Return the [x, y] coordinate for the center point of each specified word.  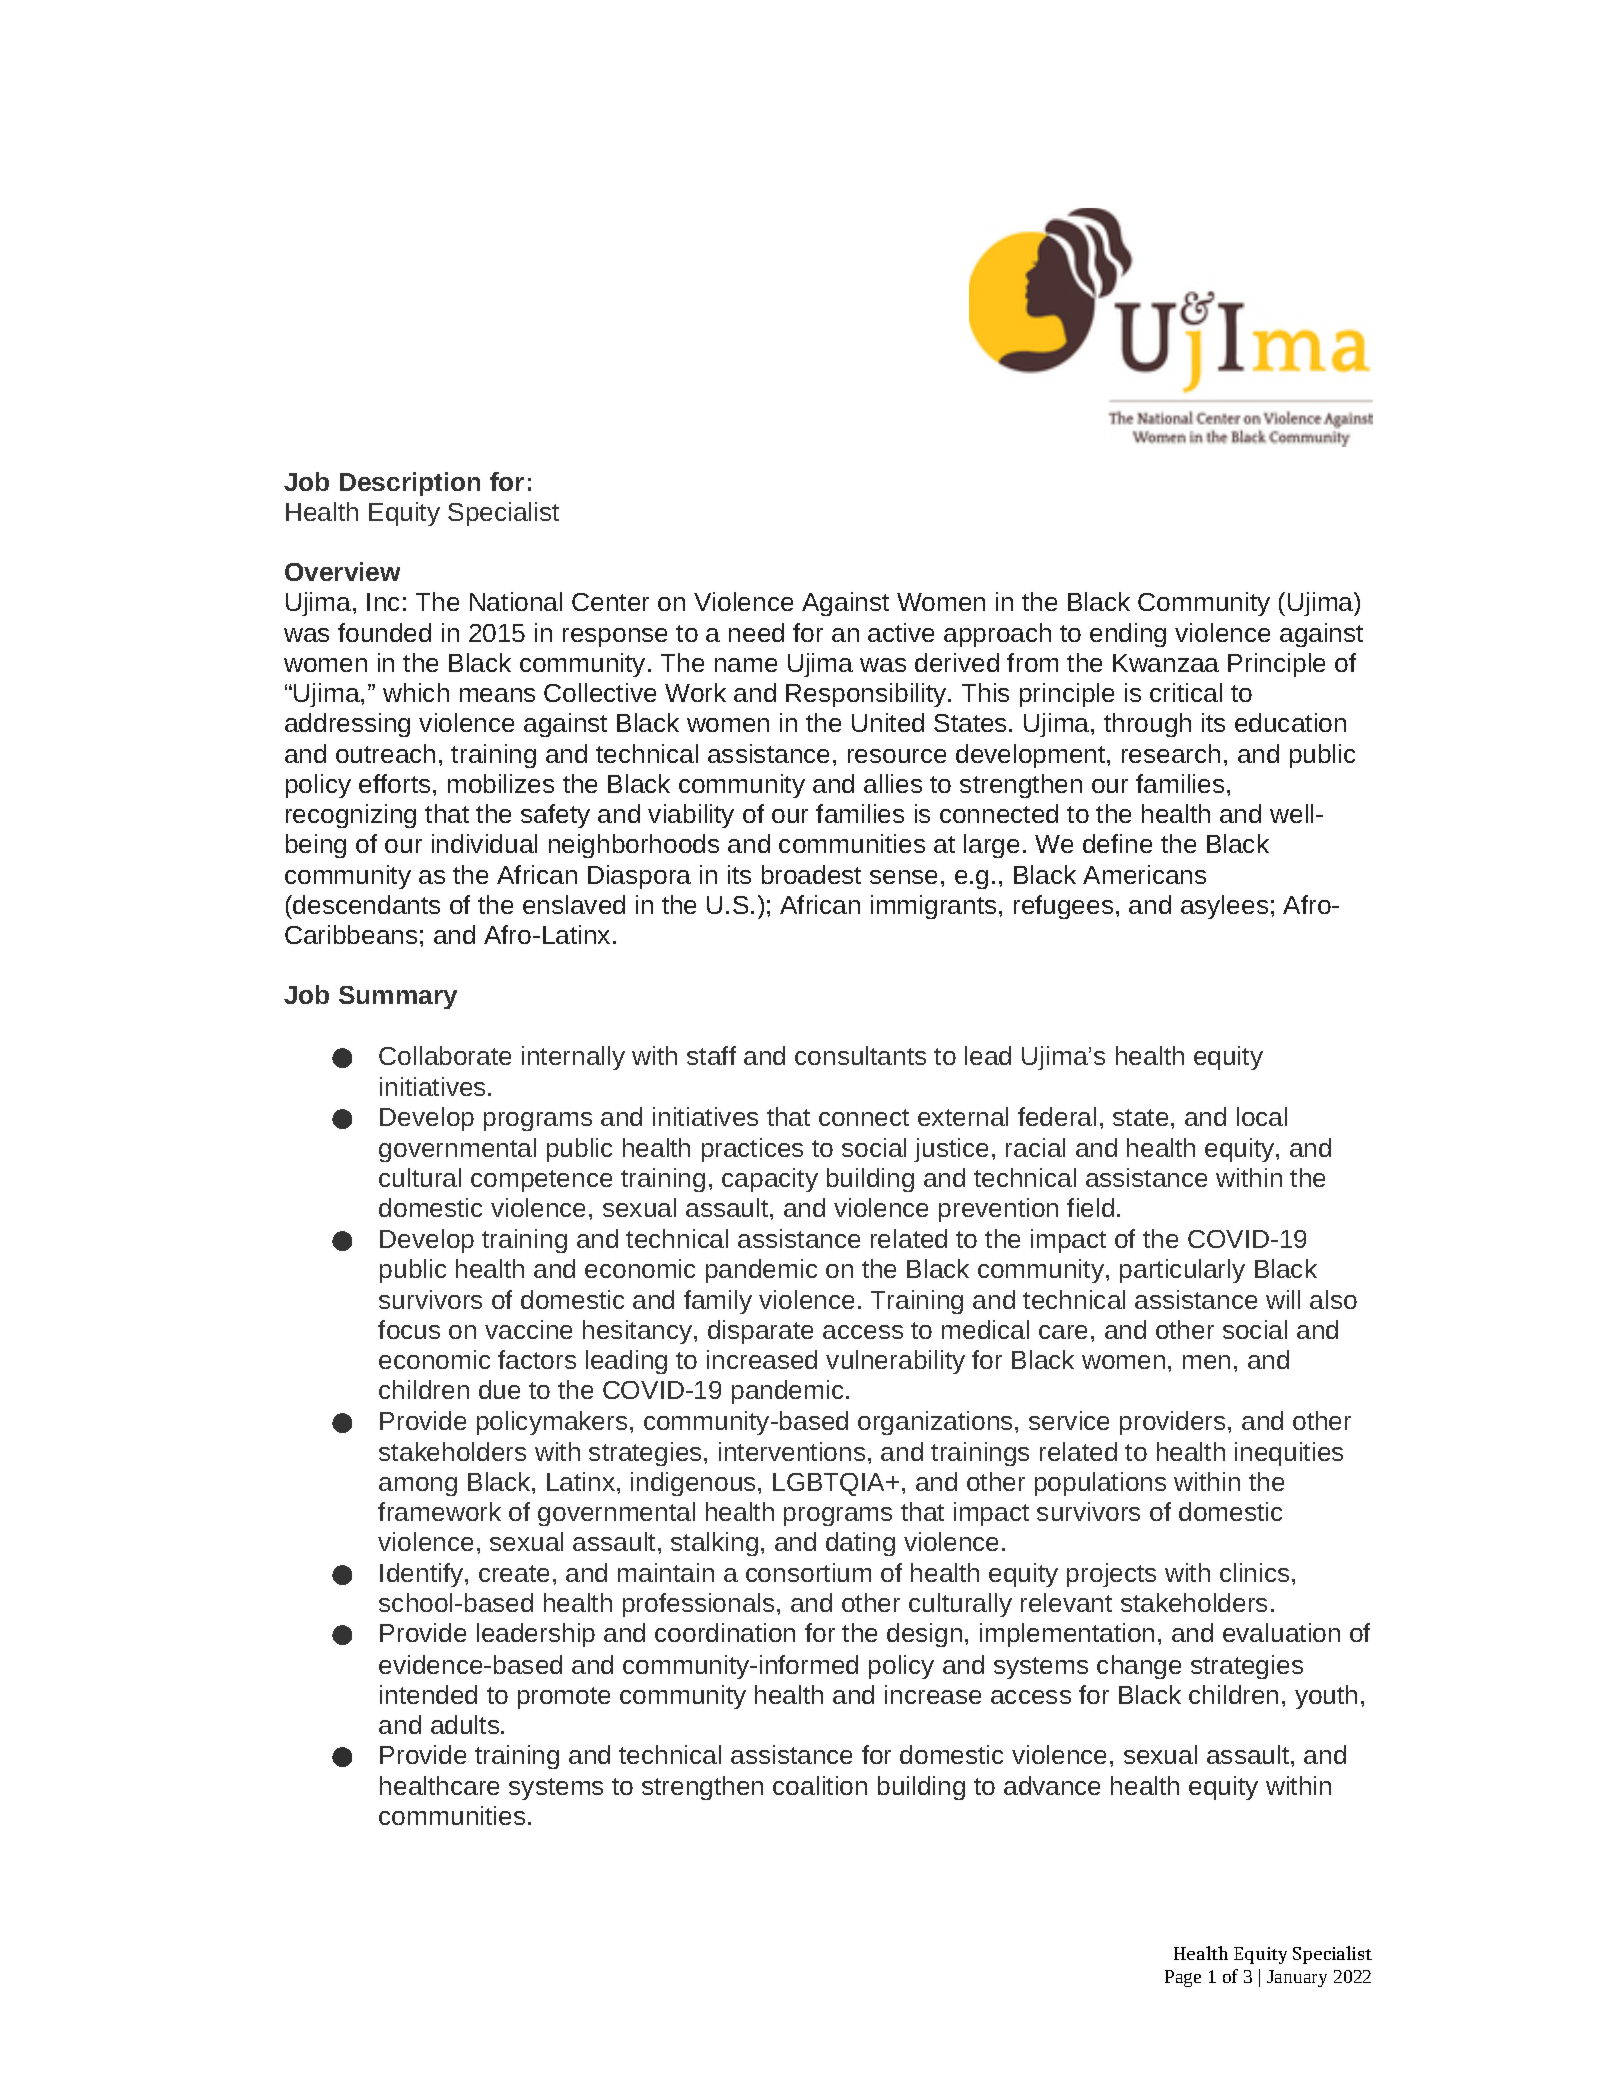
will [1283, 1299]
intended [428, 1694]
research [1171, 753]
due [499, 1389]
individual [484, 843]
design [924, 1635]
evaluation [1281, 1632]
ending [1128, 635]
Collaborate [445, 1055]
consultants [860, 1055]
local [1262, 1116]
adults [466, 1724]
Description [410, 484]
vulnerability [895, 1362]
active [901, 632]
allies [893, 783]
